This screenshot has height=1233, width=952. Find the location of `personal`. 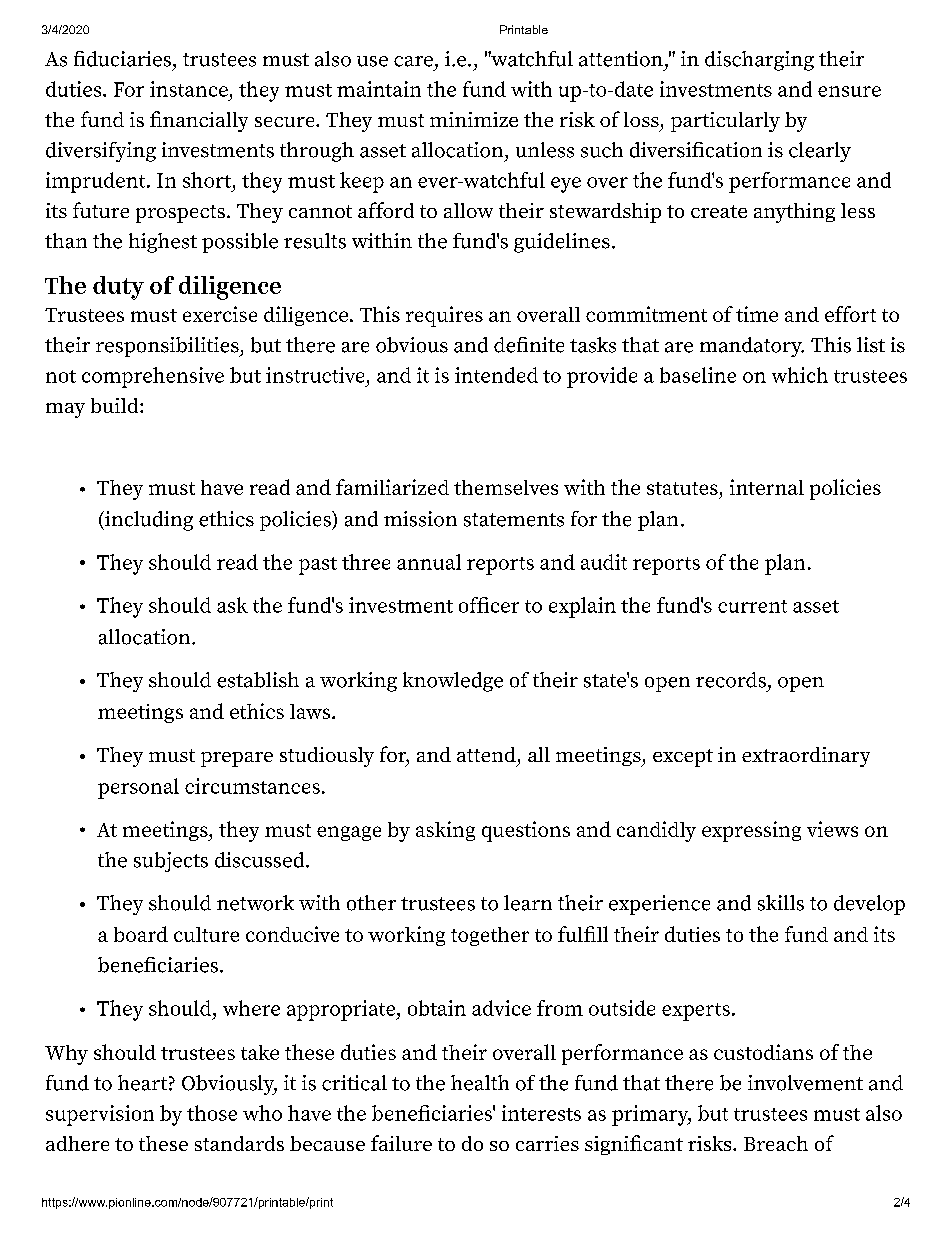

personal is located at coordinates (138, 788).
